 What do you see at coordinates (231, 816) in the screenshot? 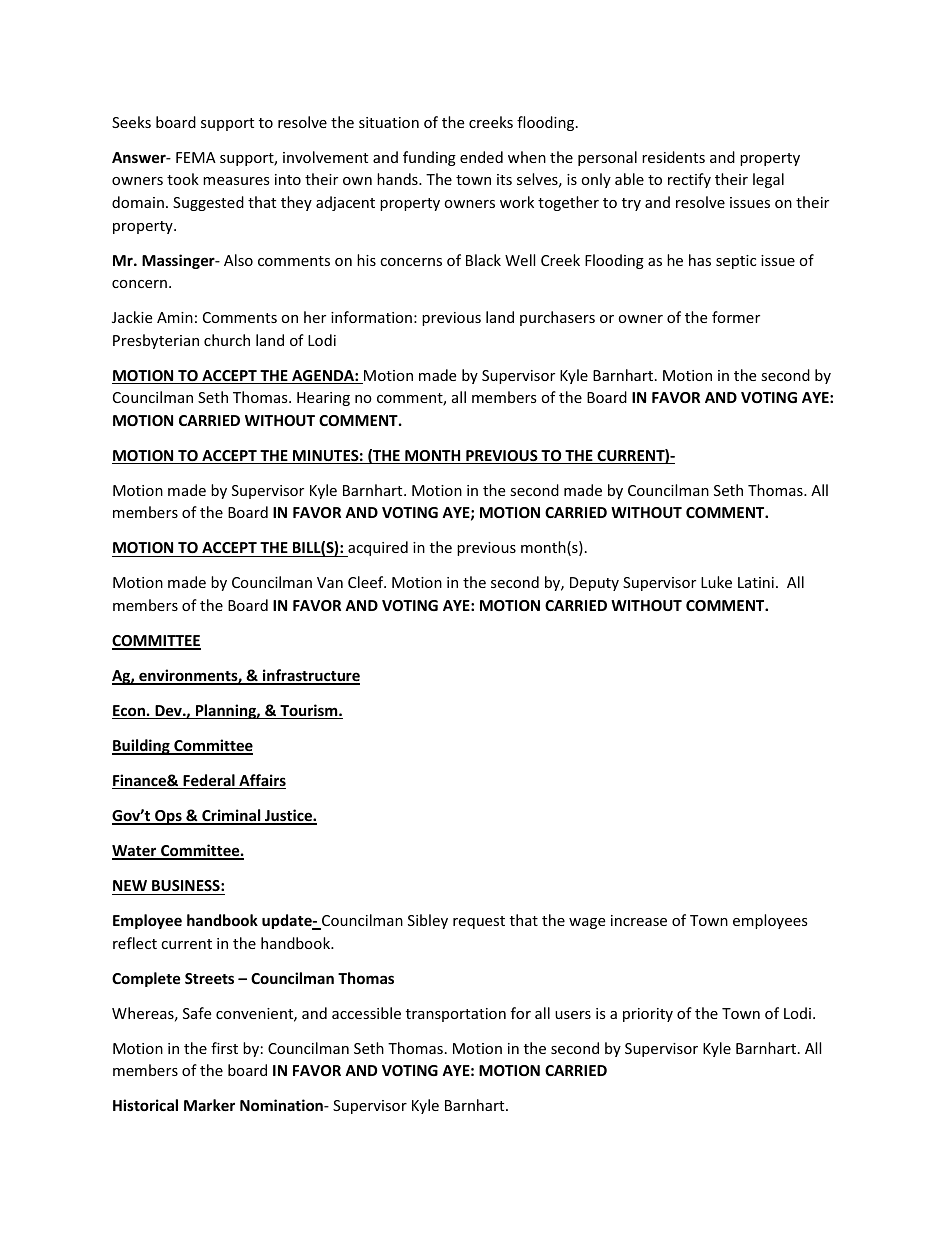
I see `Criminal` at bounding box center [231, 816].
